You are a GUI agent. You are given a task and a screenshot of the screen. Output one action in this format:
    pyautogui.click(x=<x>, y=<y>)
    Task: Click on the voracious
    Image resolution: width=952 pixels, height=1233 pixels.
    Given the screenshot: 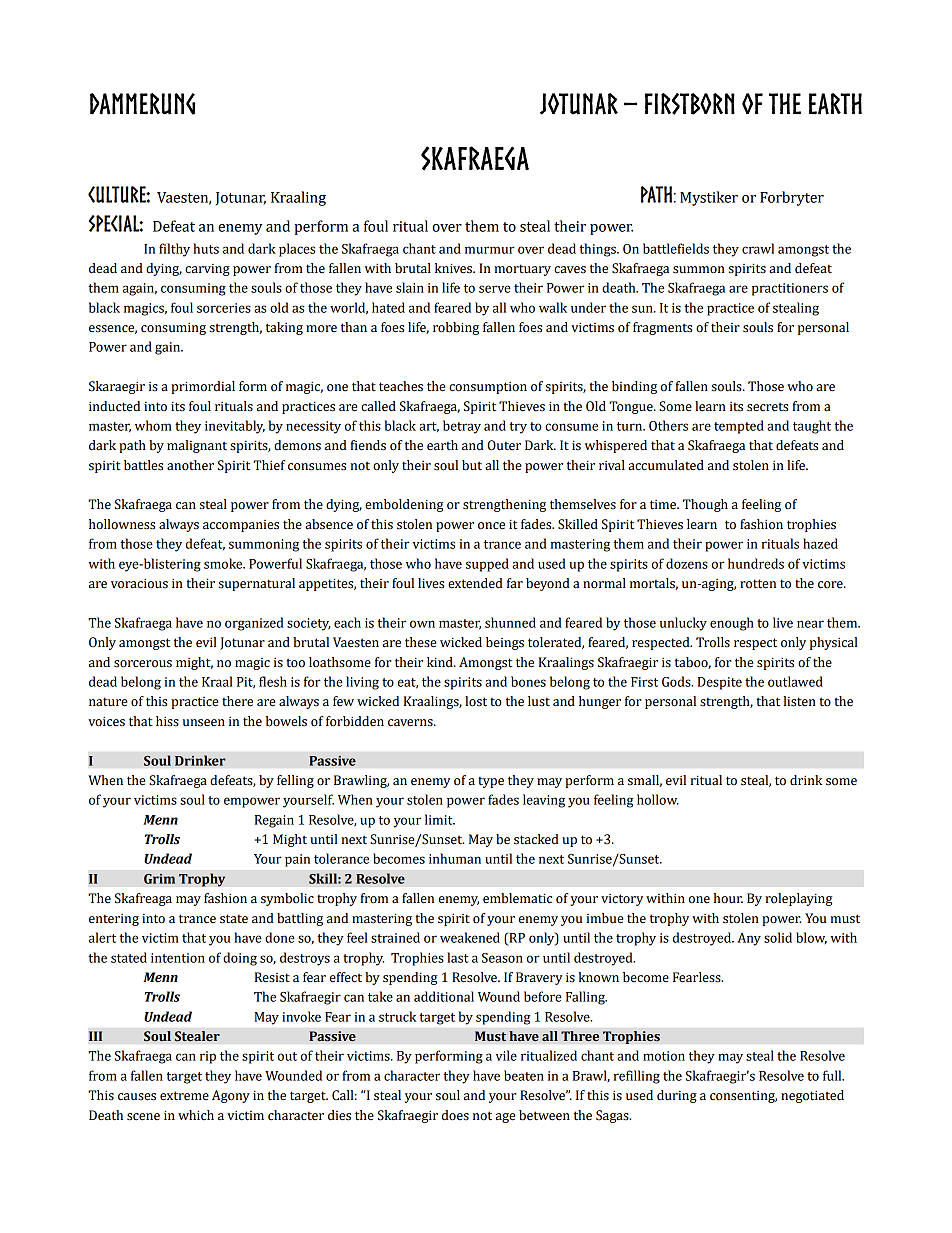 What is the action you would take?
    pyautogui.click(x=139, y=583)
